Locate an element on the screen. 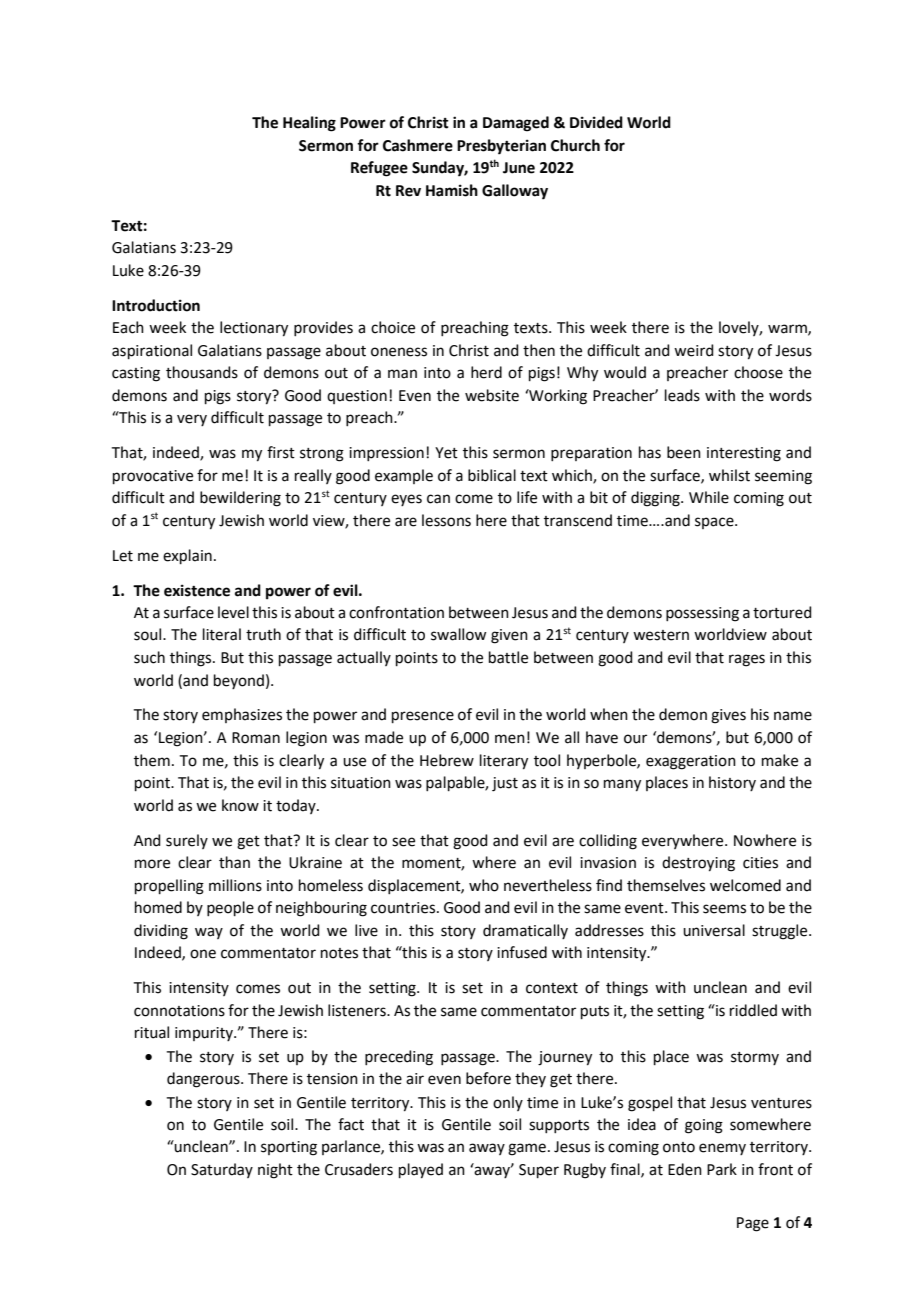  Saturday is located at coordinates (222, 1170).
